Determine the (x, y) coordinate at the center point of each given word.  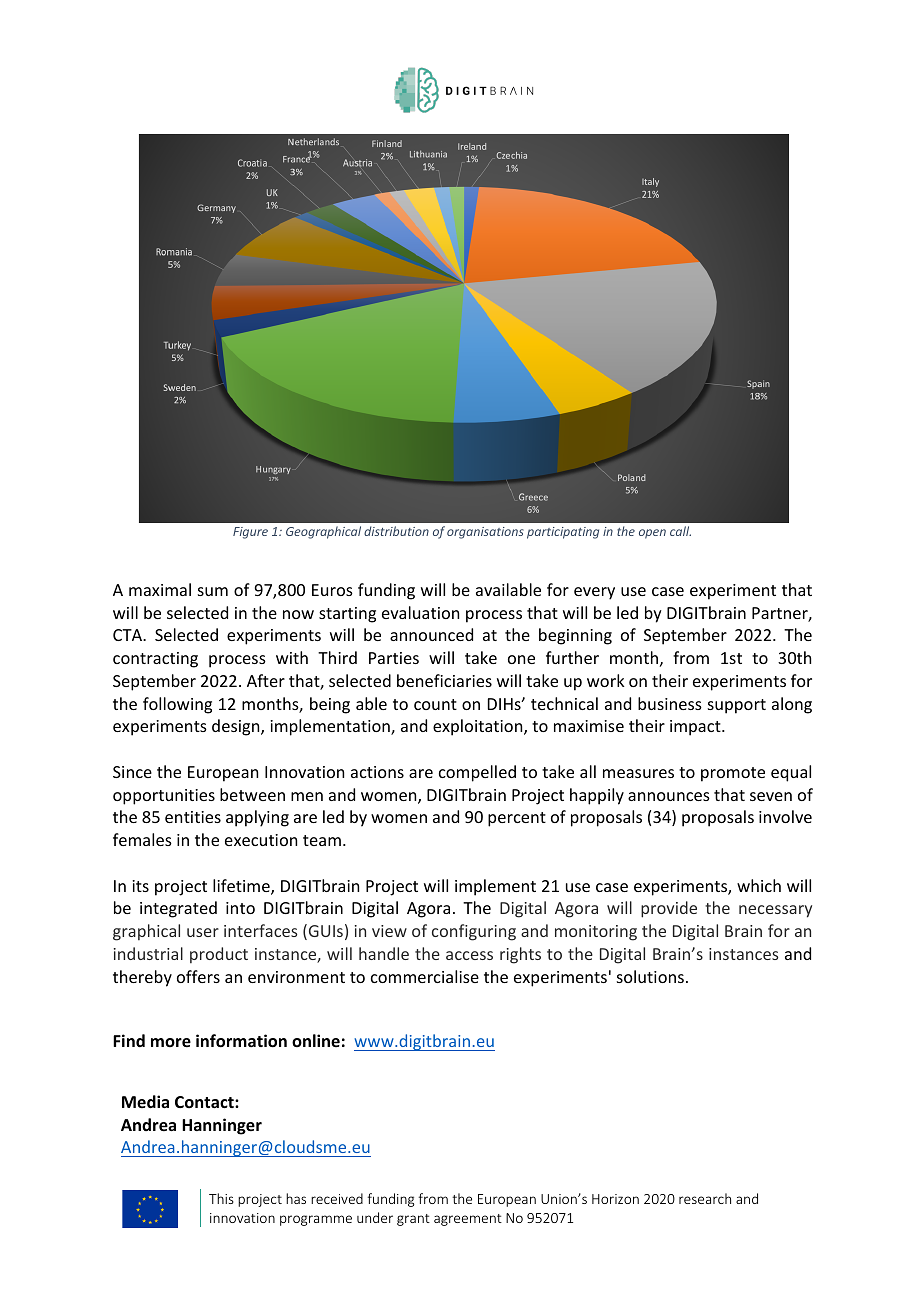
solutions (650, 976)
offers (198, 976)
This (221, 1198)
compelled (477, 773)
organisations (485, 533)
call (680, 531)
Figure (250, 533)
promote (733, 774)
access (469, 955)
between (252, 794)
